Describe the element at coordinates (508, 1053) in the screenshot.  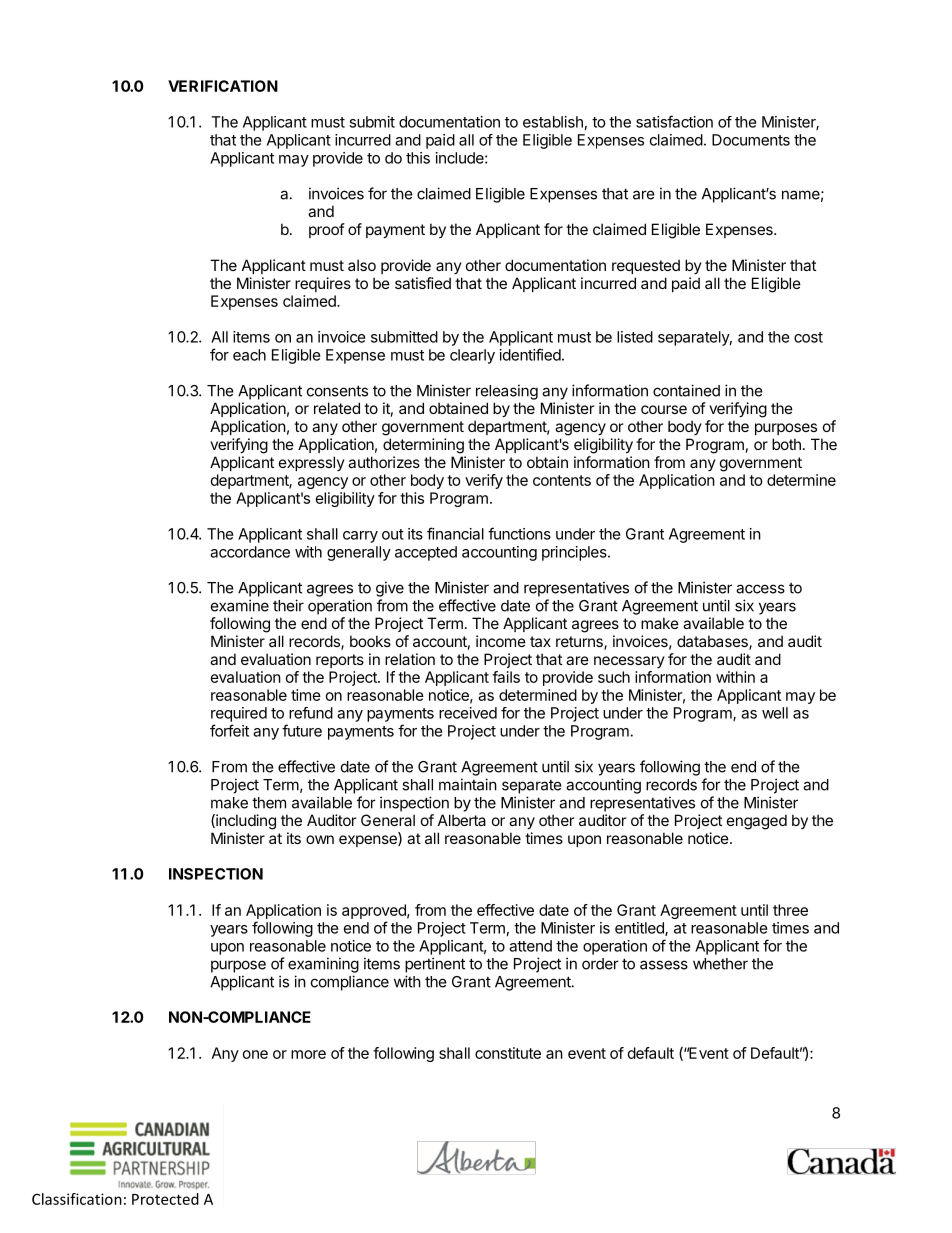
I see `constitute` at that location.
